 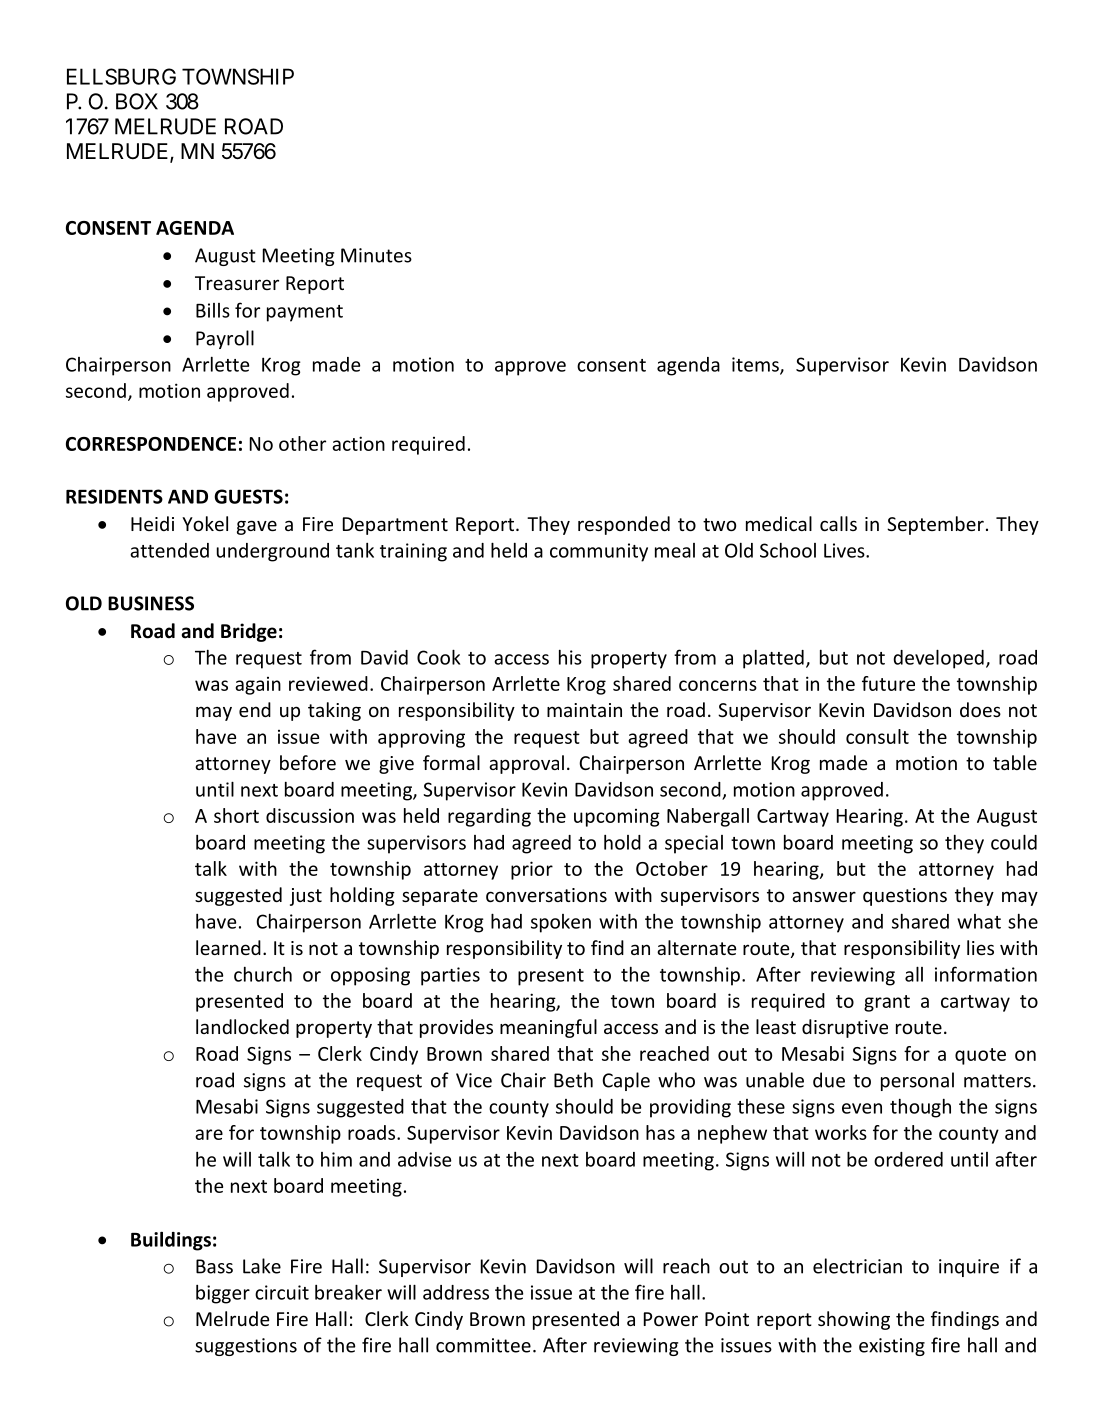 I want to click on bigger, so click(x=223, y=1294).
